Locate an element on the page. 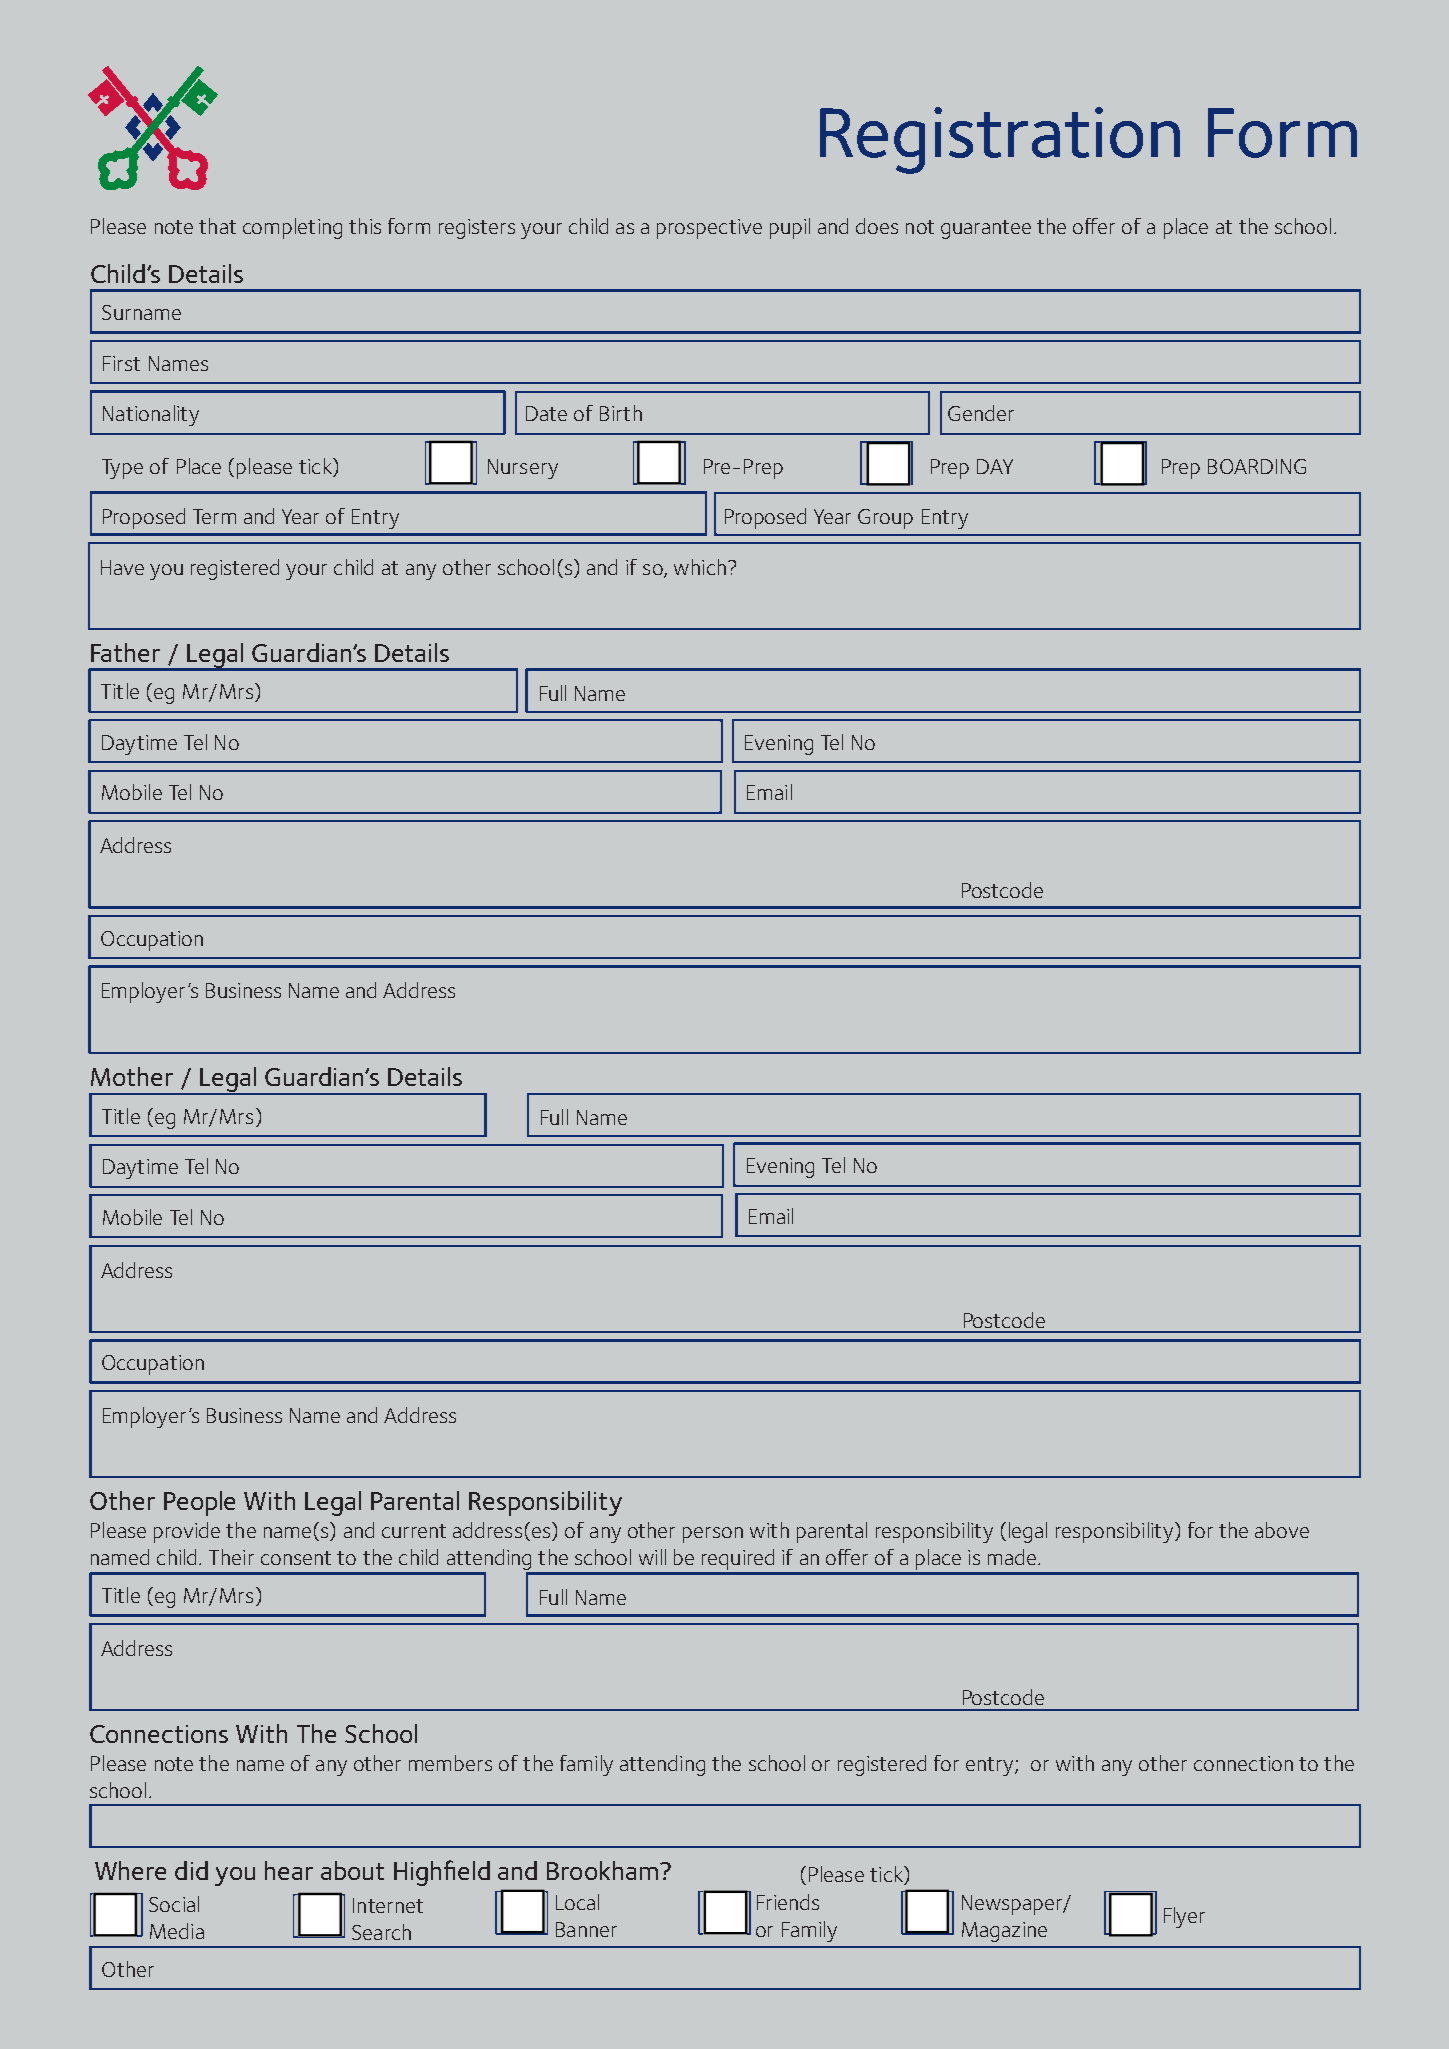 This document has width=1449, height=2049. made is located at coordinates (1012, 1557).
